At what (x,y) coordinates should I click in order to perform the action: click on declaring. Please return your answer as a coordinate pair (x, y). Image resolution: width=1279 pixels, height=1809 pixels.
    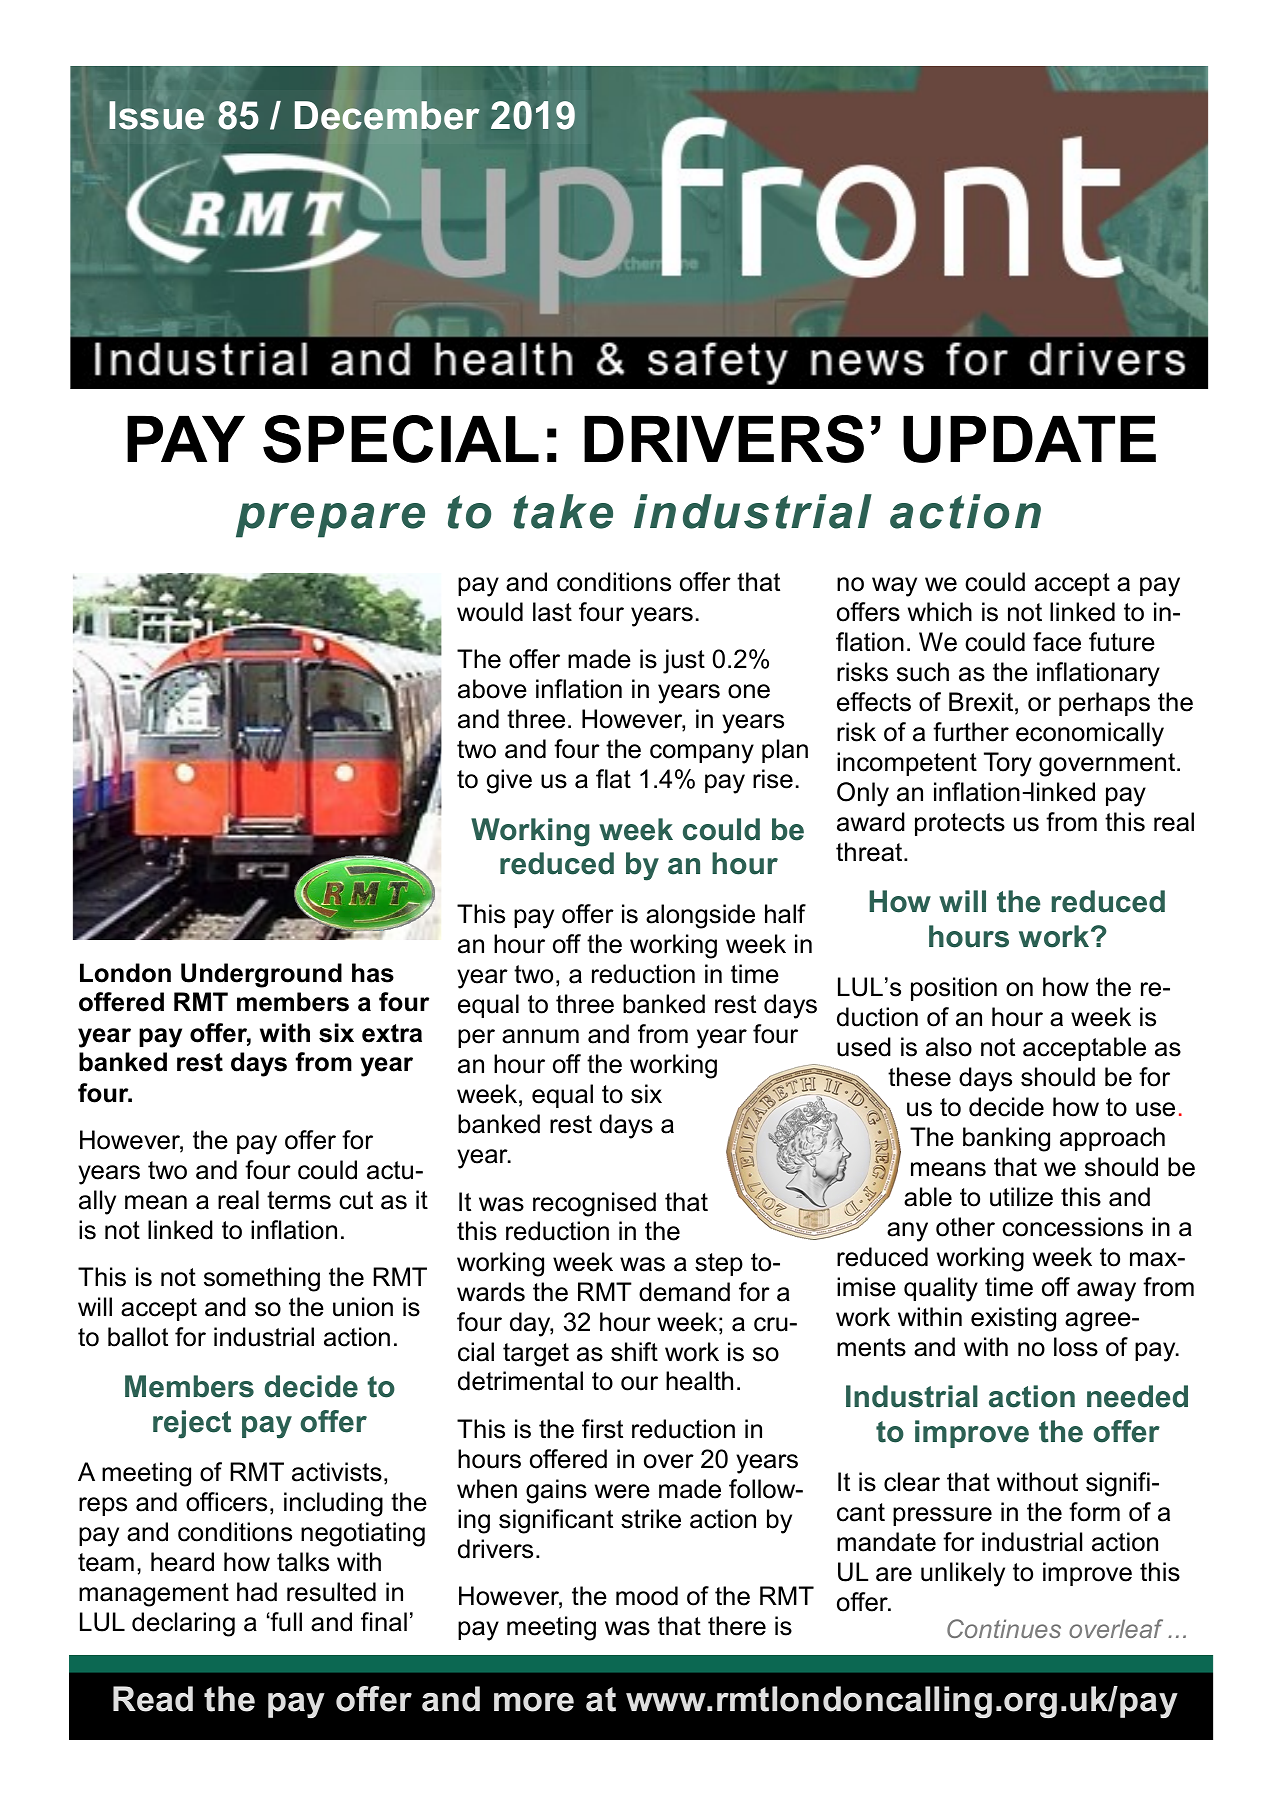
    Looking at the image, I should click on (183, 1624).
